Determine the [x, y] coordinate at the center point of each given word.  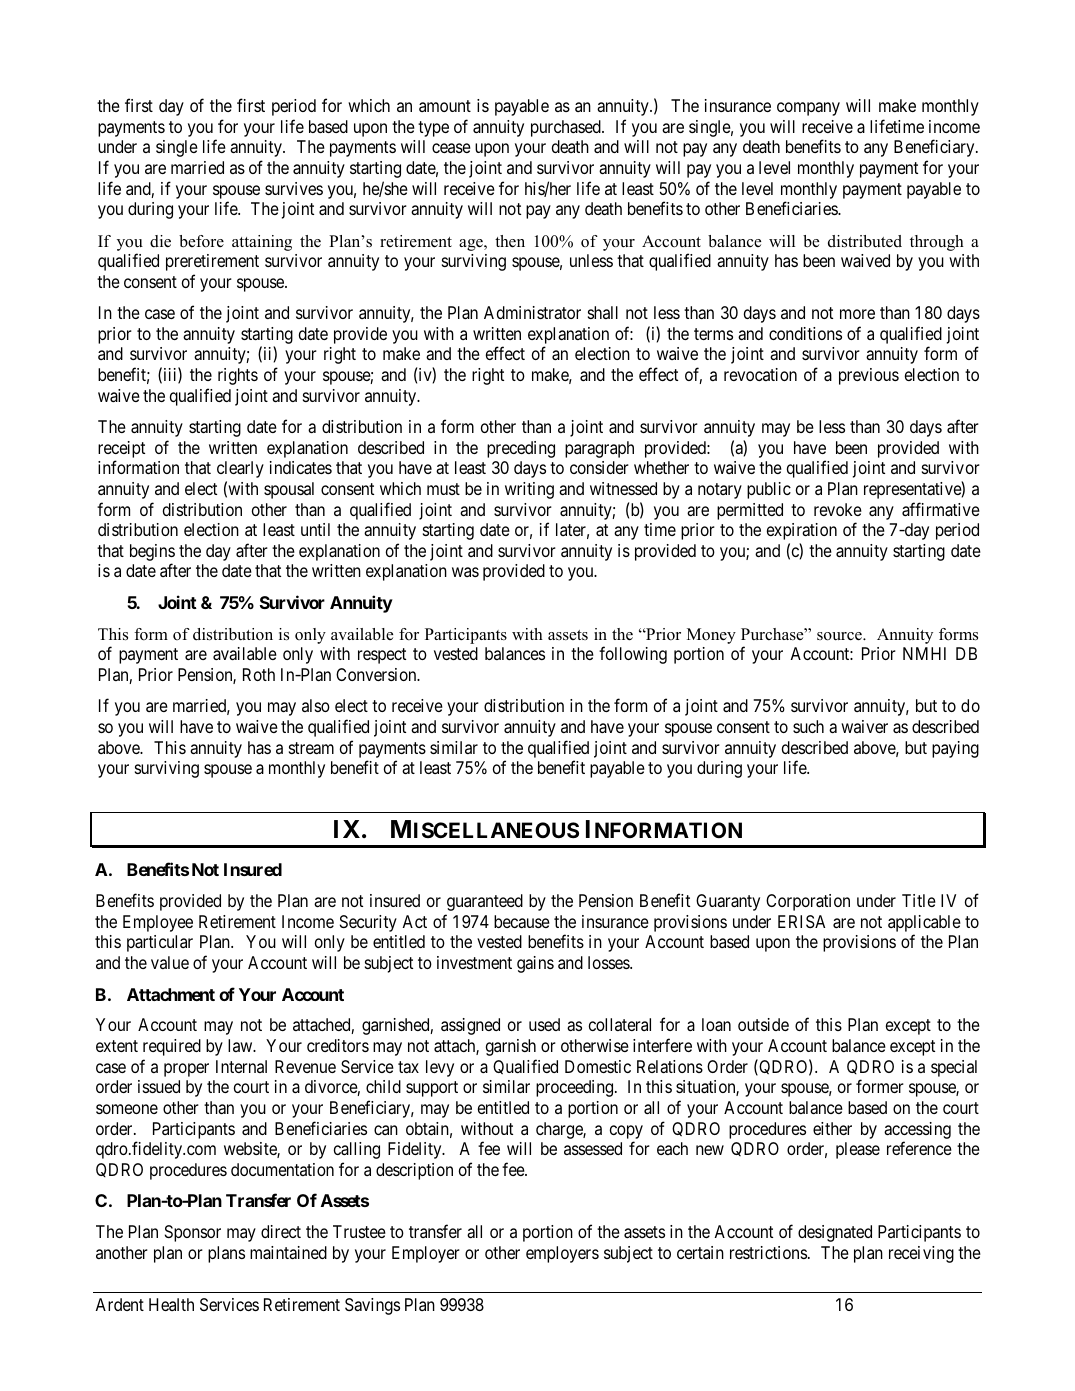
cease [451, 148]
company [808, 109]
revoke [838, 509]
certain [700, 1252]
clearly [240, 469]
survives [294, 188]
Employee [158, 923]
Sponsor [193, 1233]
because [522, 921]
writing [529, 490]
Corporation [808, 902]
